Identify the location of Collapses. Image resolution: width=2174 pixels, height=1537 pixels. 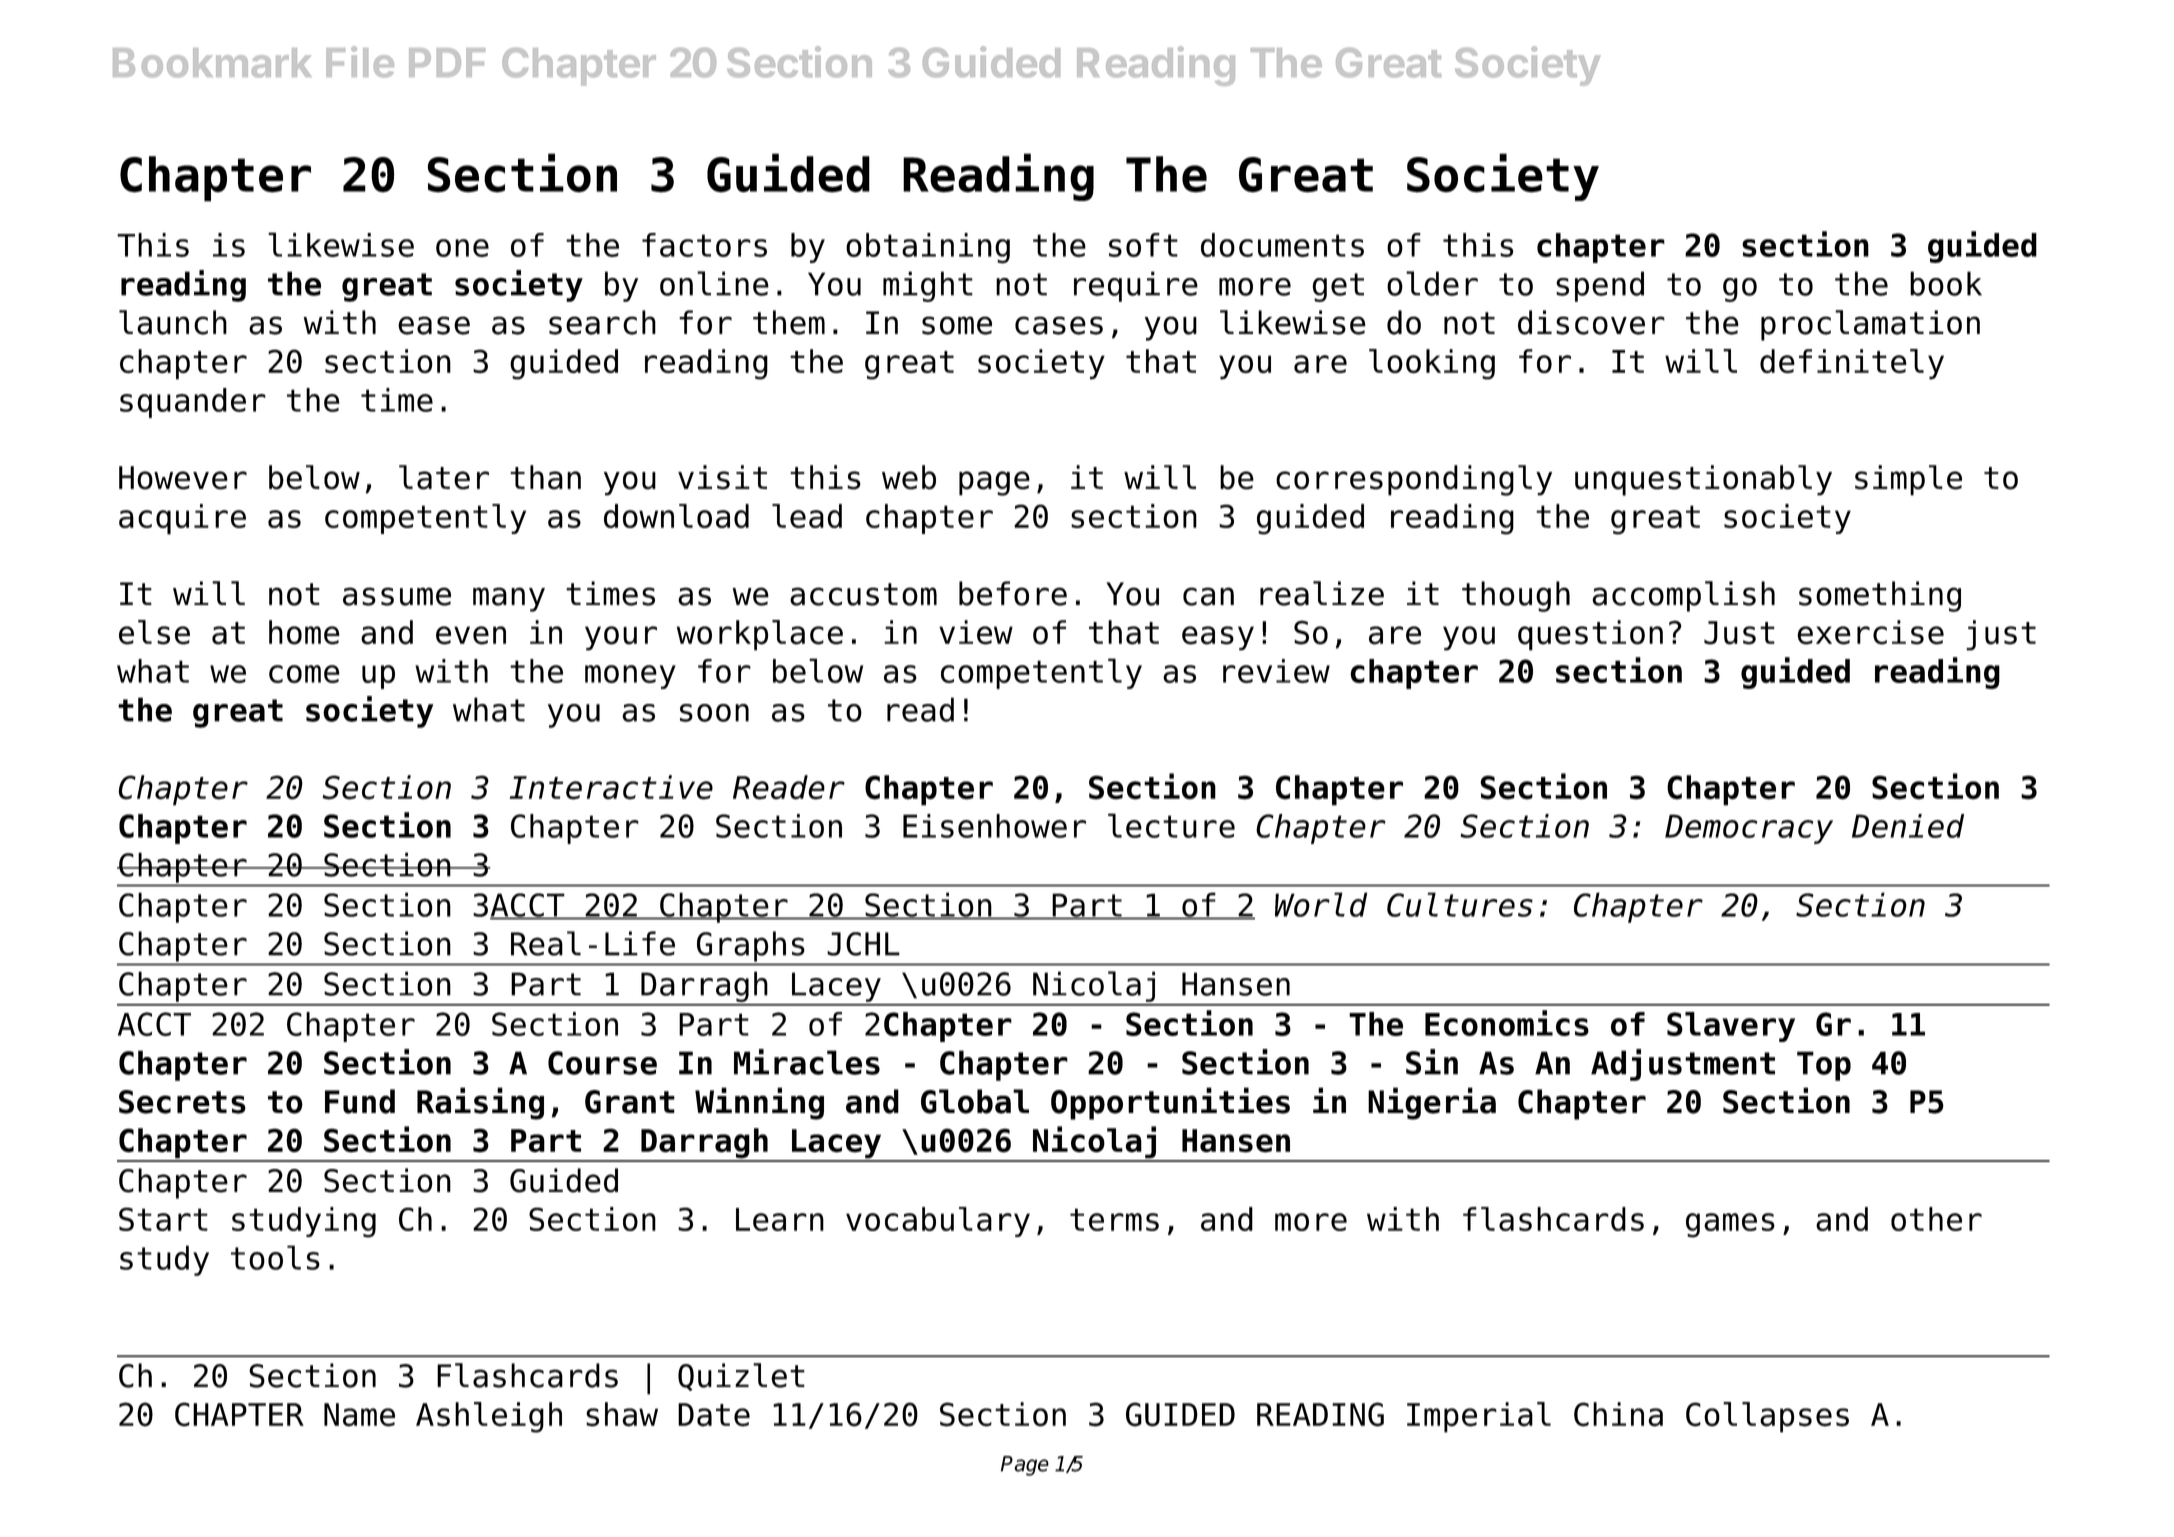
(1767, 1417).
